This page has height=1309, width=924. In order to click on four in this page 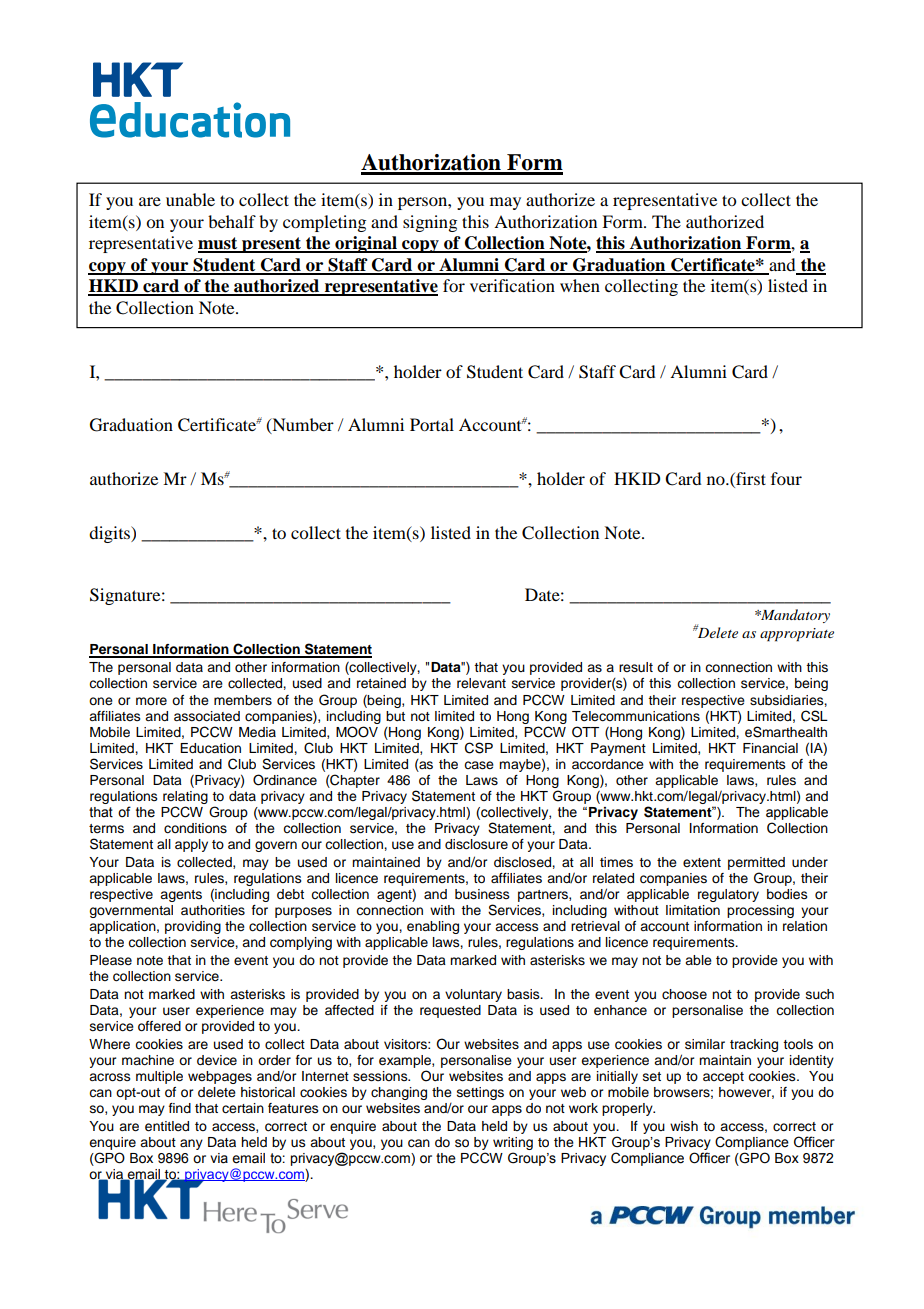, I will do `click(786, 478)`.
